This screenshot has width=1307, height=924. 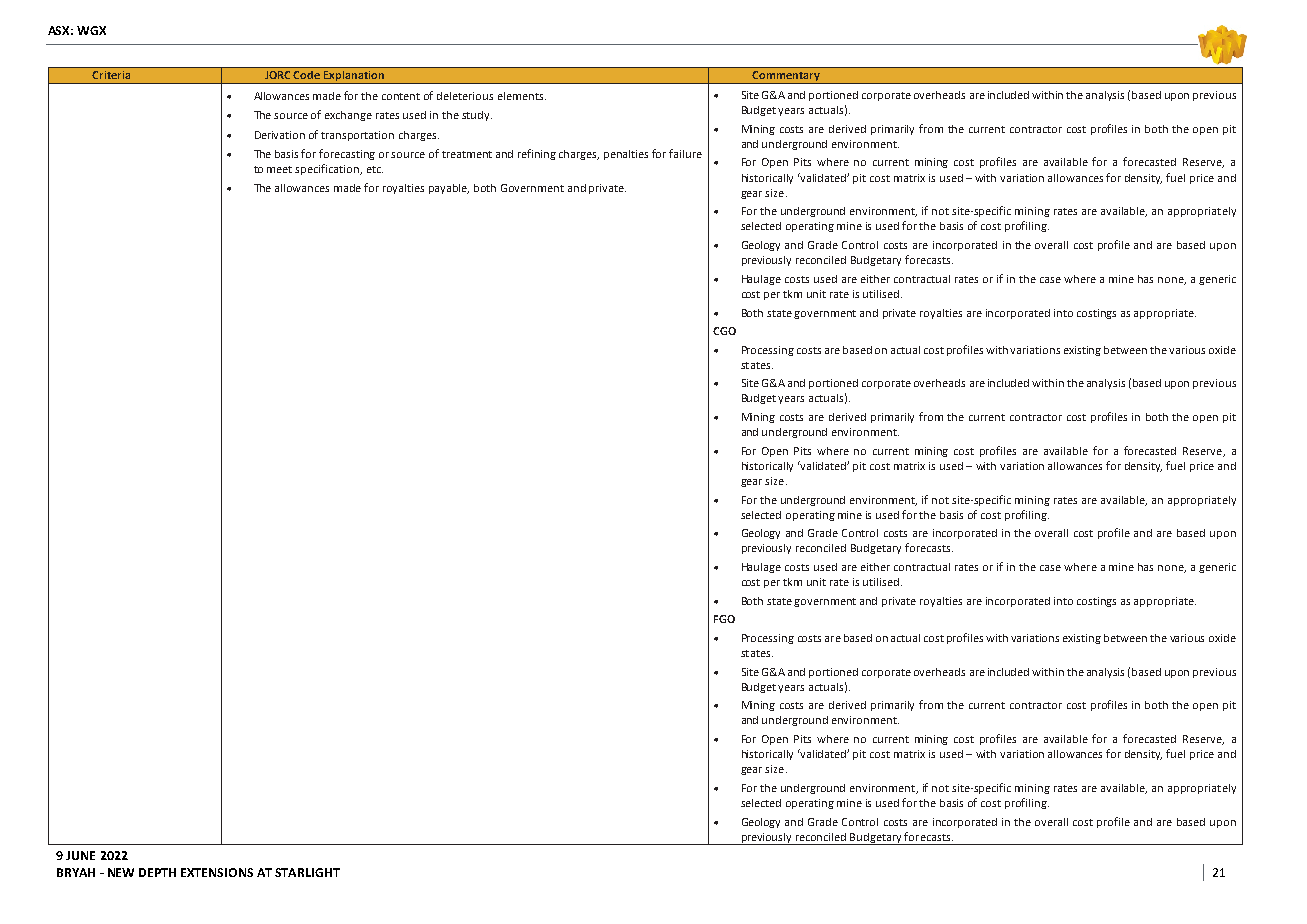 I want to click on meet, so click(x=279, y=169).
